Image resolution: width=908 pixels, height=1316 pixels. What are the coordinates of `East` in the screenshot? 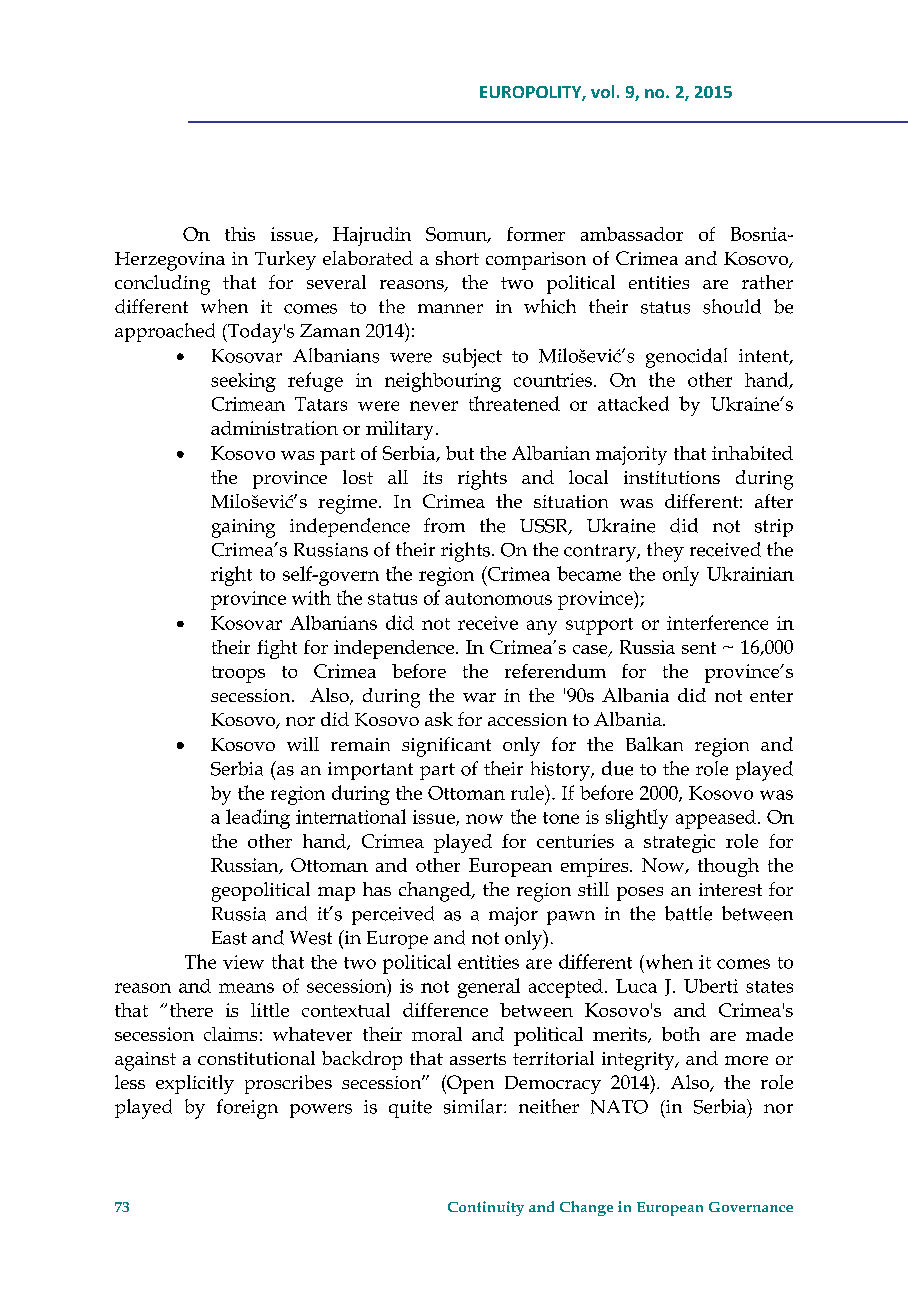 It's located at (229, 938).
